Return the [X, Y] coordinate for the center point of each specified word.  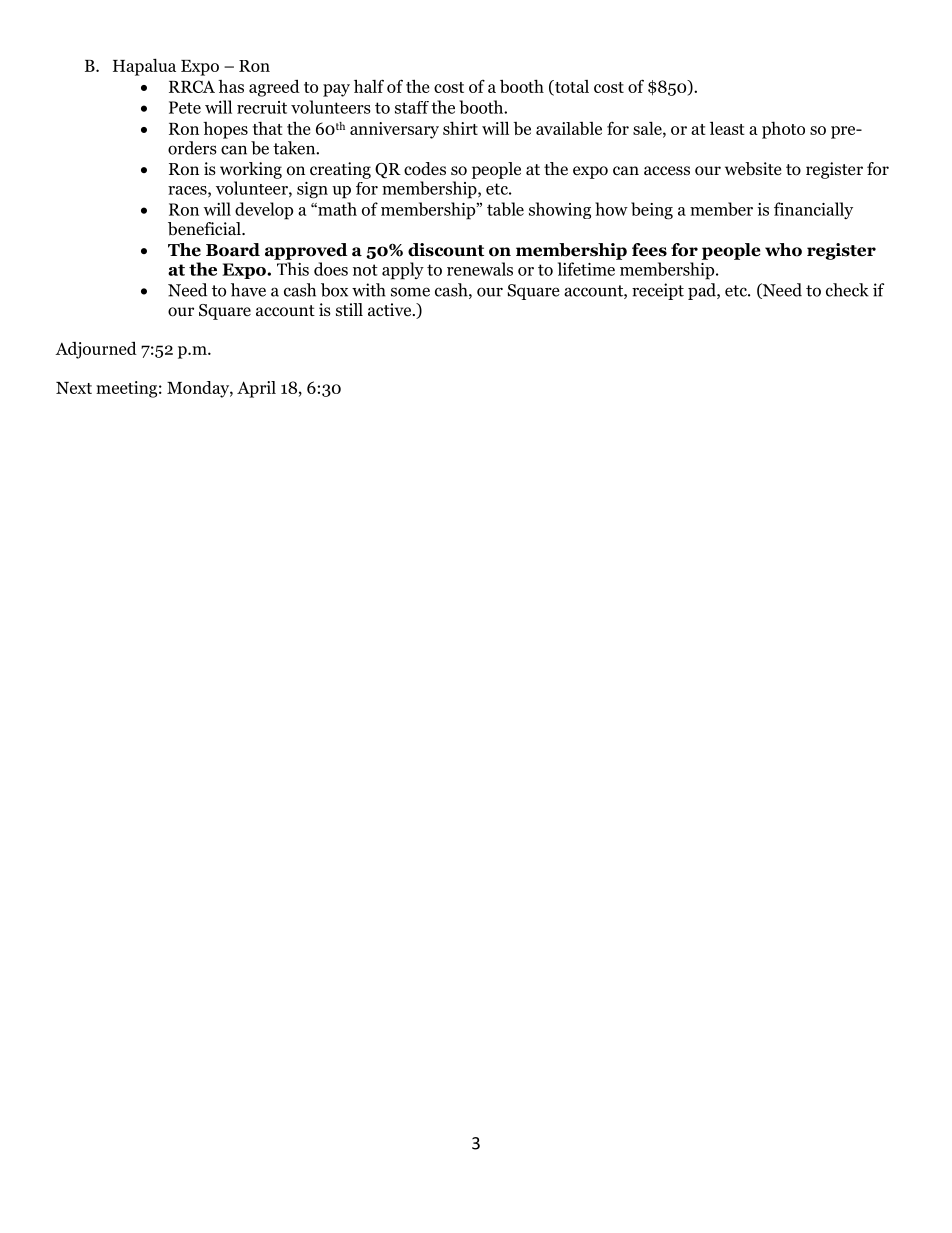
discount [446, 250]
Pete [185, 107]
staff [412, 107]
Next [74, 388]
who [783, 250]
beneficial [205, 229]
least [727, 128]
